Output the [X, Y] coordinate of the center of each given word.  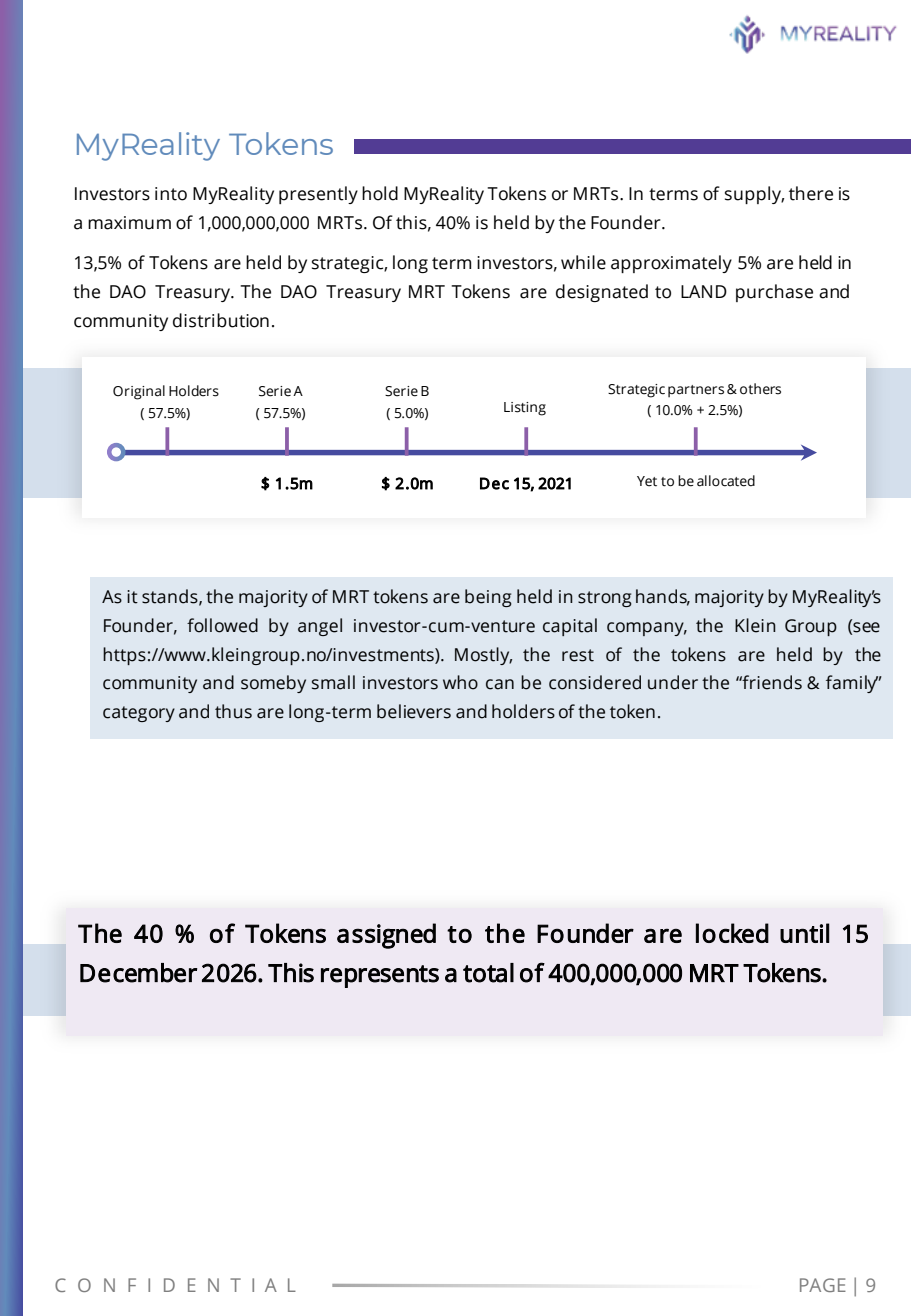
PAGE [823, 1285]
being [488, 598]
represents [380, 976]
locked [732, 933]
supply [754, 195]
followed [222, 625]
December [138, 973]
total [488, 973]
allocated [726, 481]
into [171, 194]
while [583, 262]
